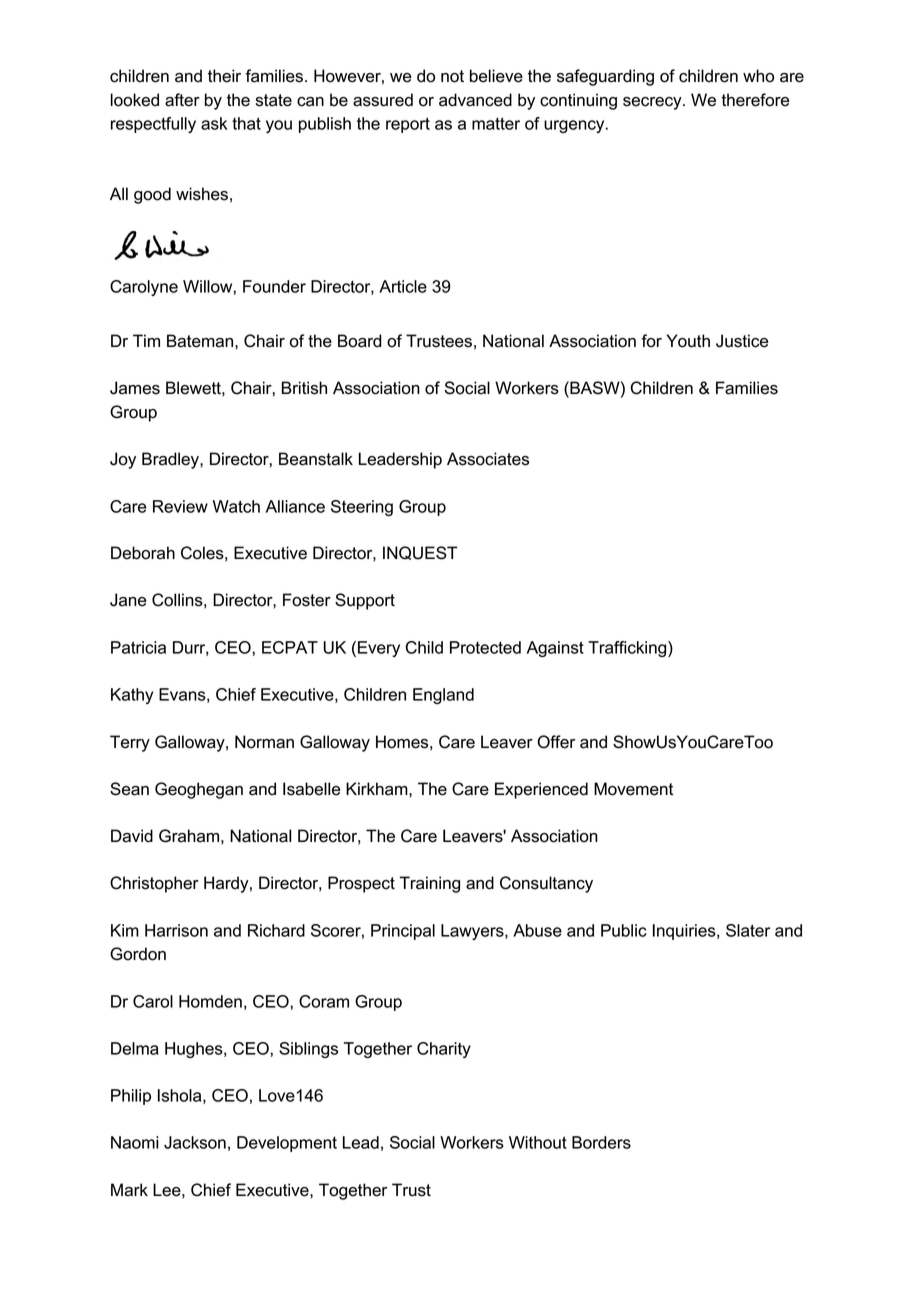 This page has width=924, height=1308. What do you see at coordinates (176, 930) in the page?
I see `Harrison` at bounding box center [176, 930].
